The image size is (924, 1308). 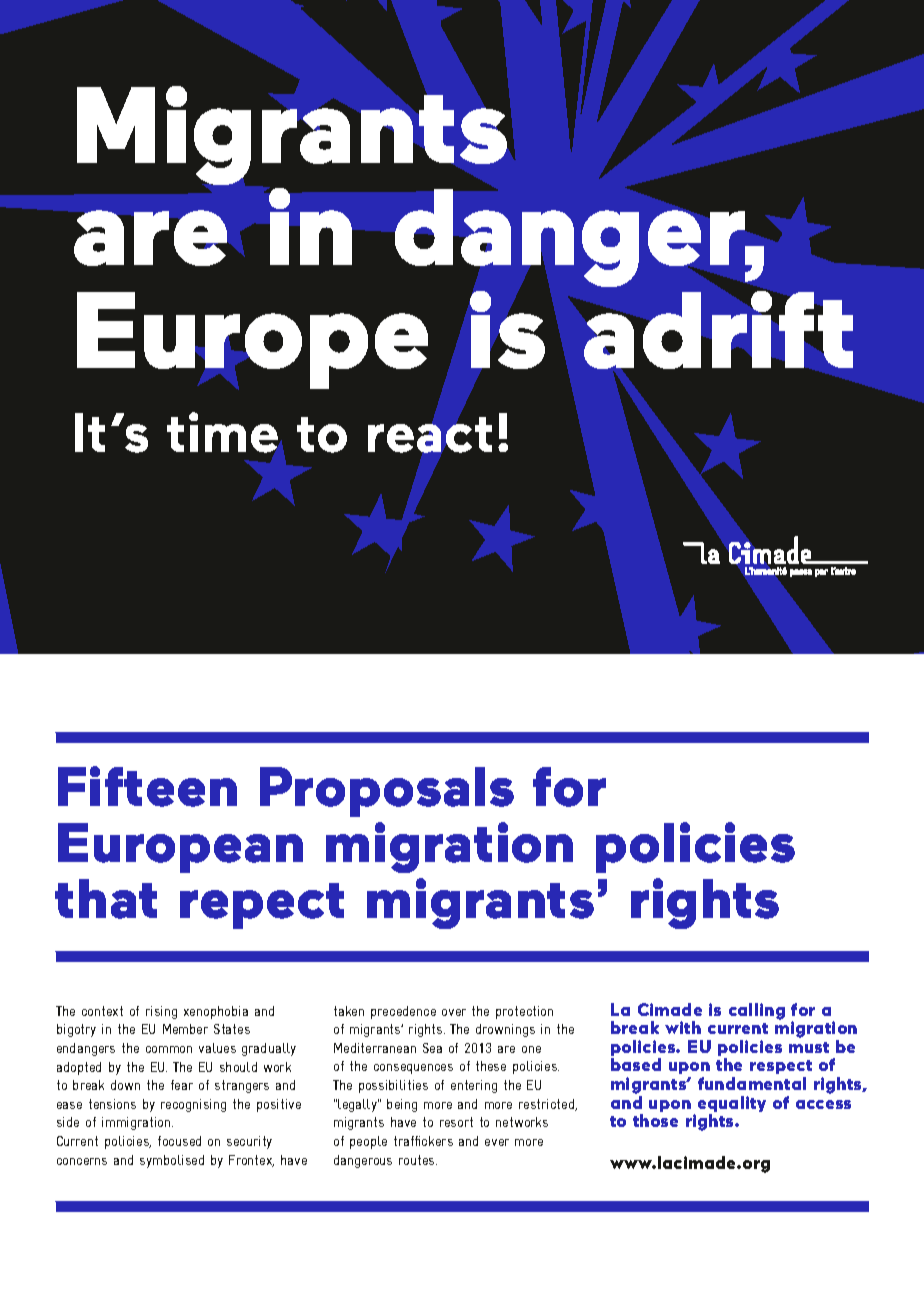 I want to click on context, so click(x=102, y=1011).
